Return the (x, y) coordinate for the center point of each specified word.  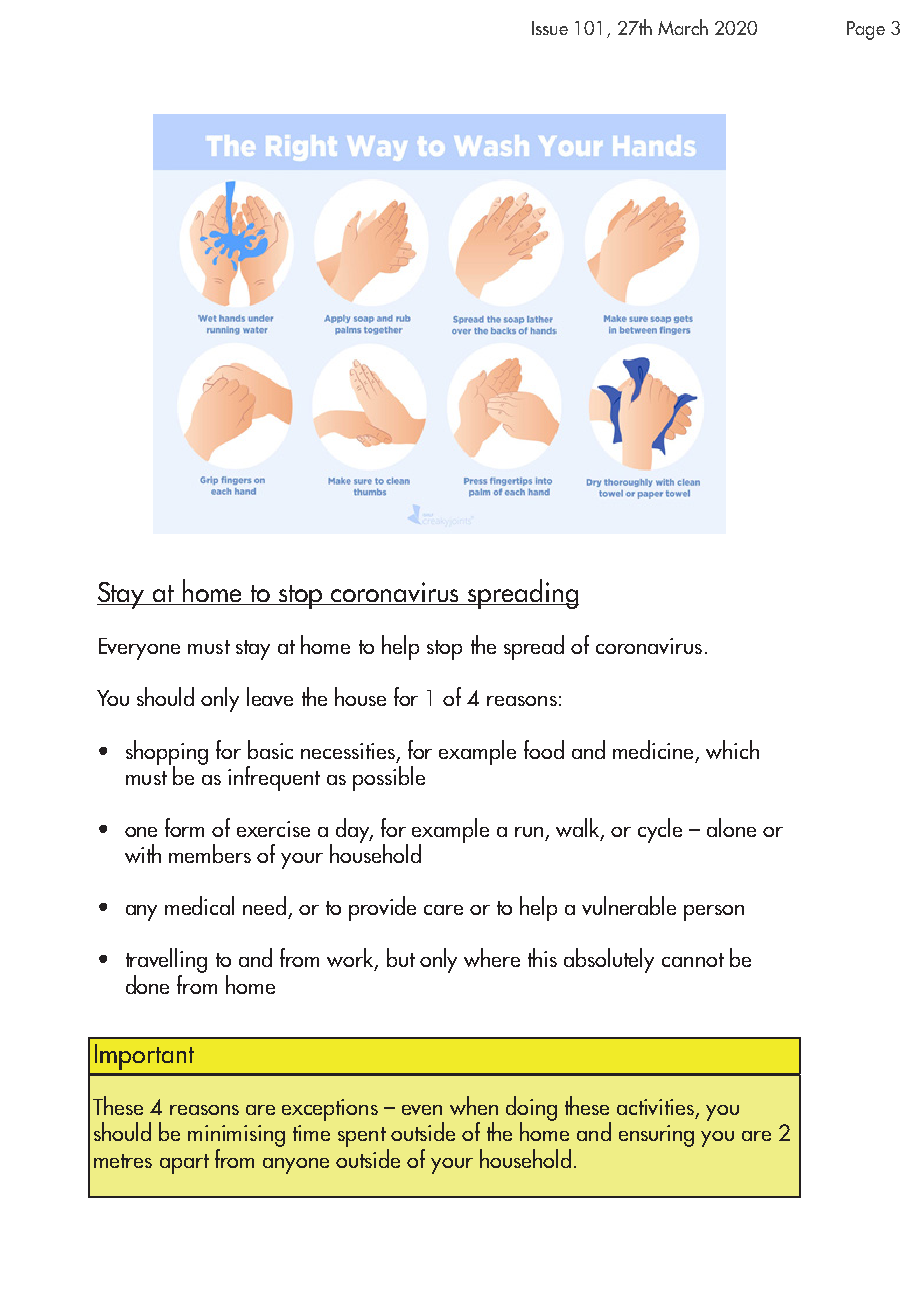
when (474, 1105)
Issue (550, 28)
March (683, 27)
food (544, 749)
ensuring (656, 1136)
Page (866, 30)
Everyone (139, 649)
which (732, 749)
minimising (236, 1137)
